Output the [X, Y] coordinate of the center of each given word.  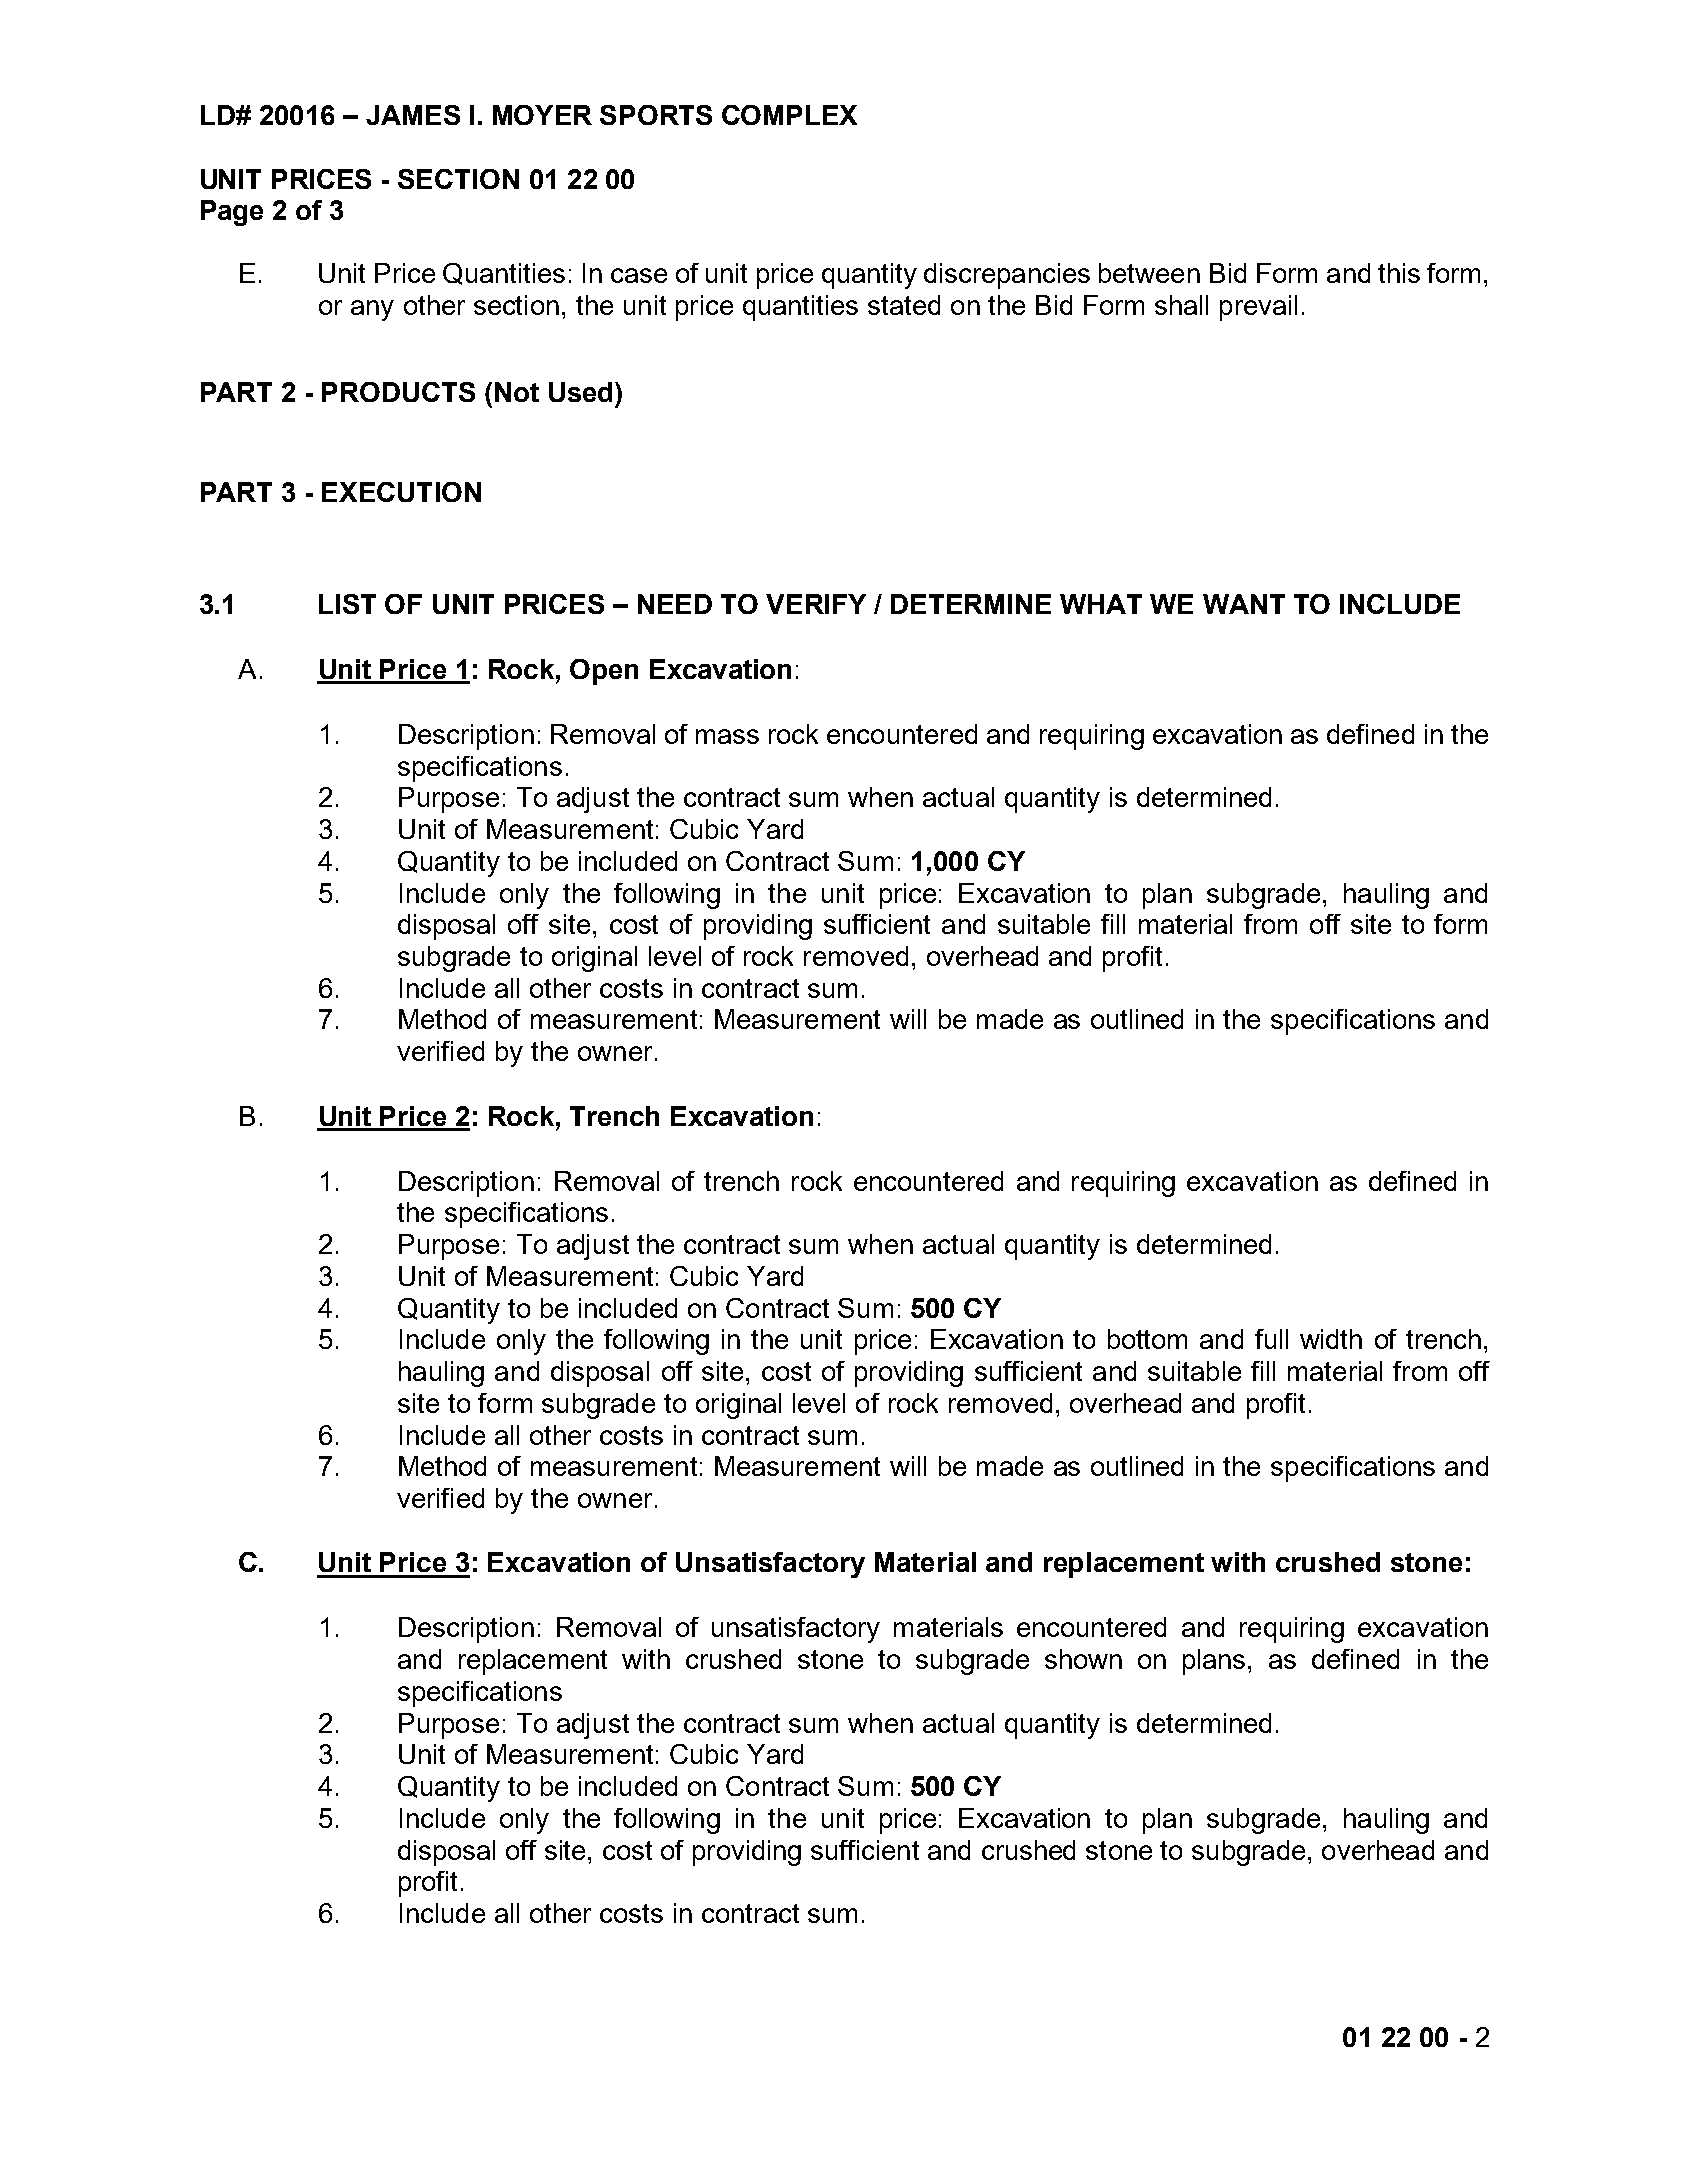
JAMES [413, 115]
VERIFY [816, 604]
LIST [347, 604]
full [1271, 1339]
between [1149, 273]
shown [1083, 1659]
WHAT [1101, 604]
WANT [1244, 604]
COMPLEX [789, 115]
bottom [1147, 1339]
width [1331, 1339]
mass [727, 736]
